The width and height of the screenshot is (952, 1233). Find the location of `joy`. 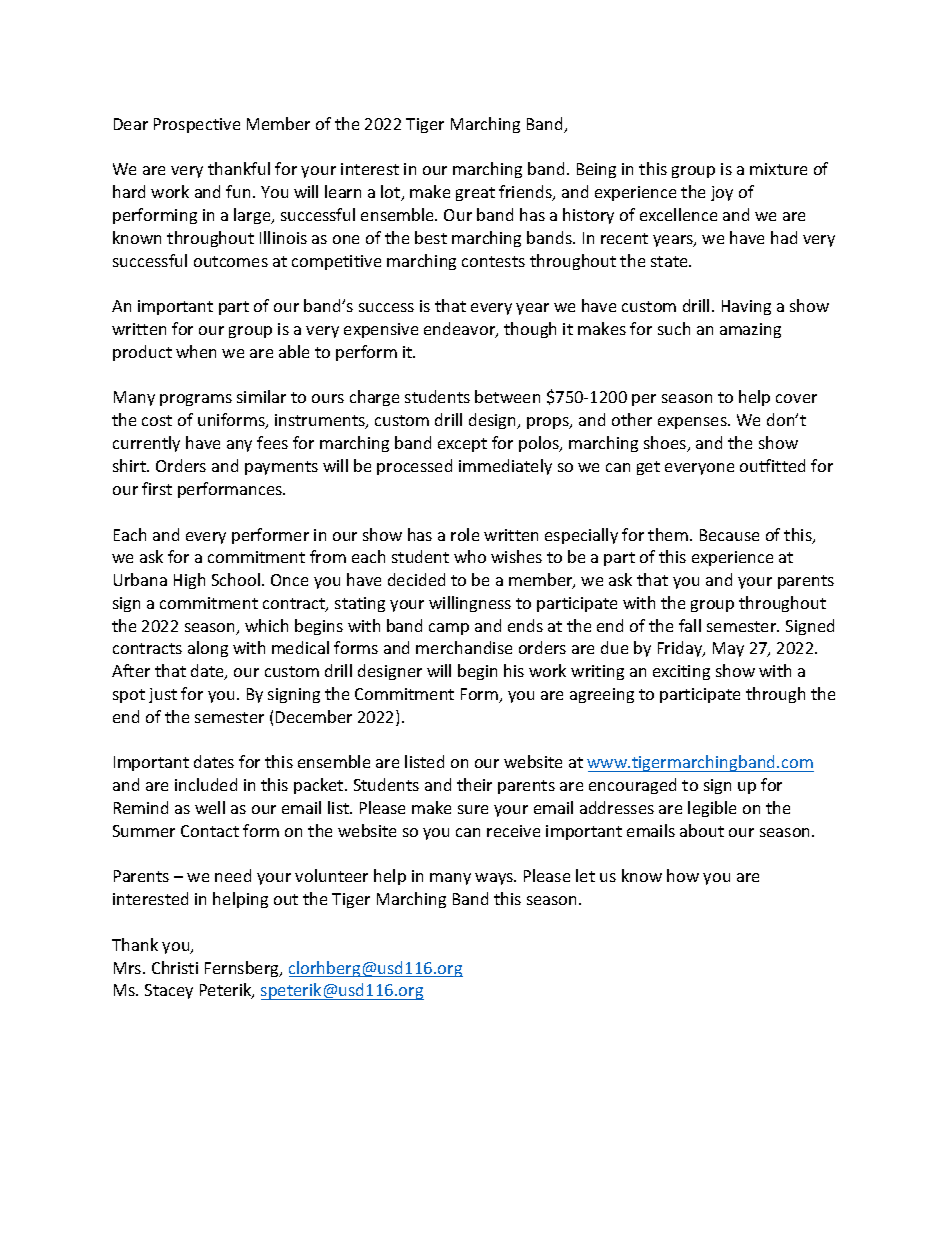

joy is located at coordinates (722, 193).
